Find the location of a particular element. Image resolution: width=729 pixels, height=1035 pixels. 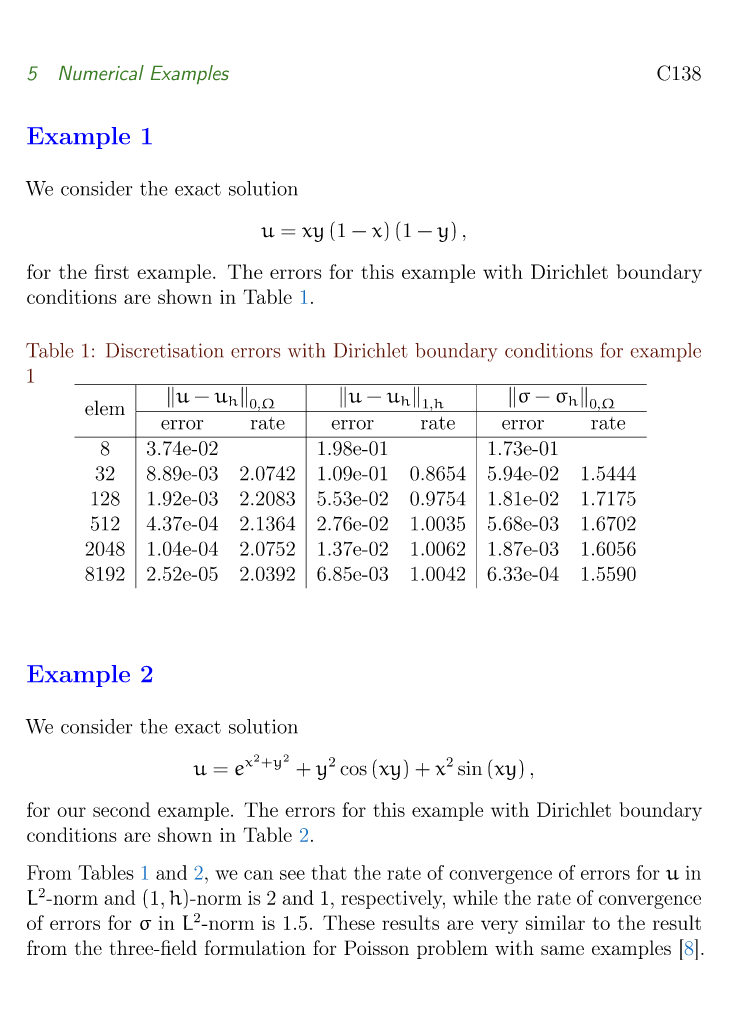

These is located at coordinates (349, 922).
